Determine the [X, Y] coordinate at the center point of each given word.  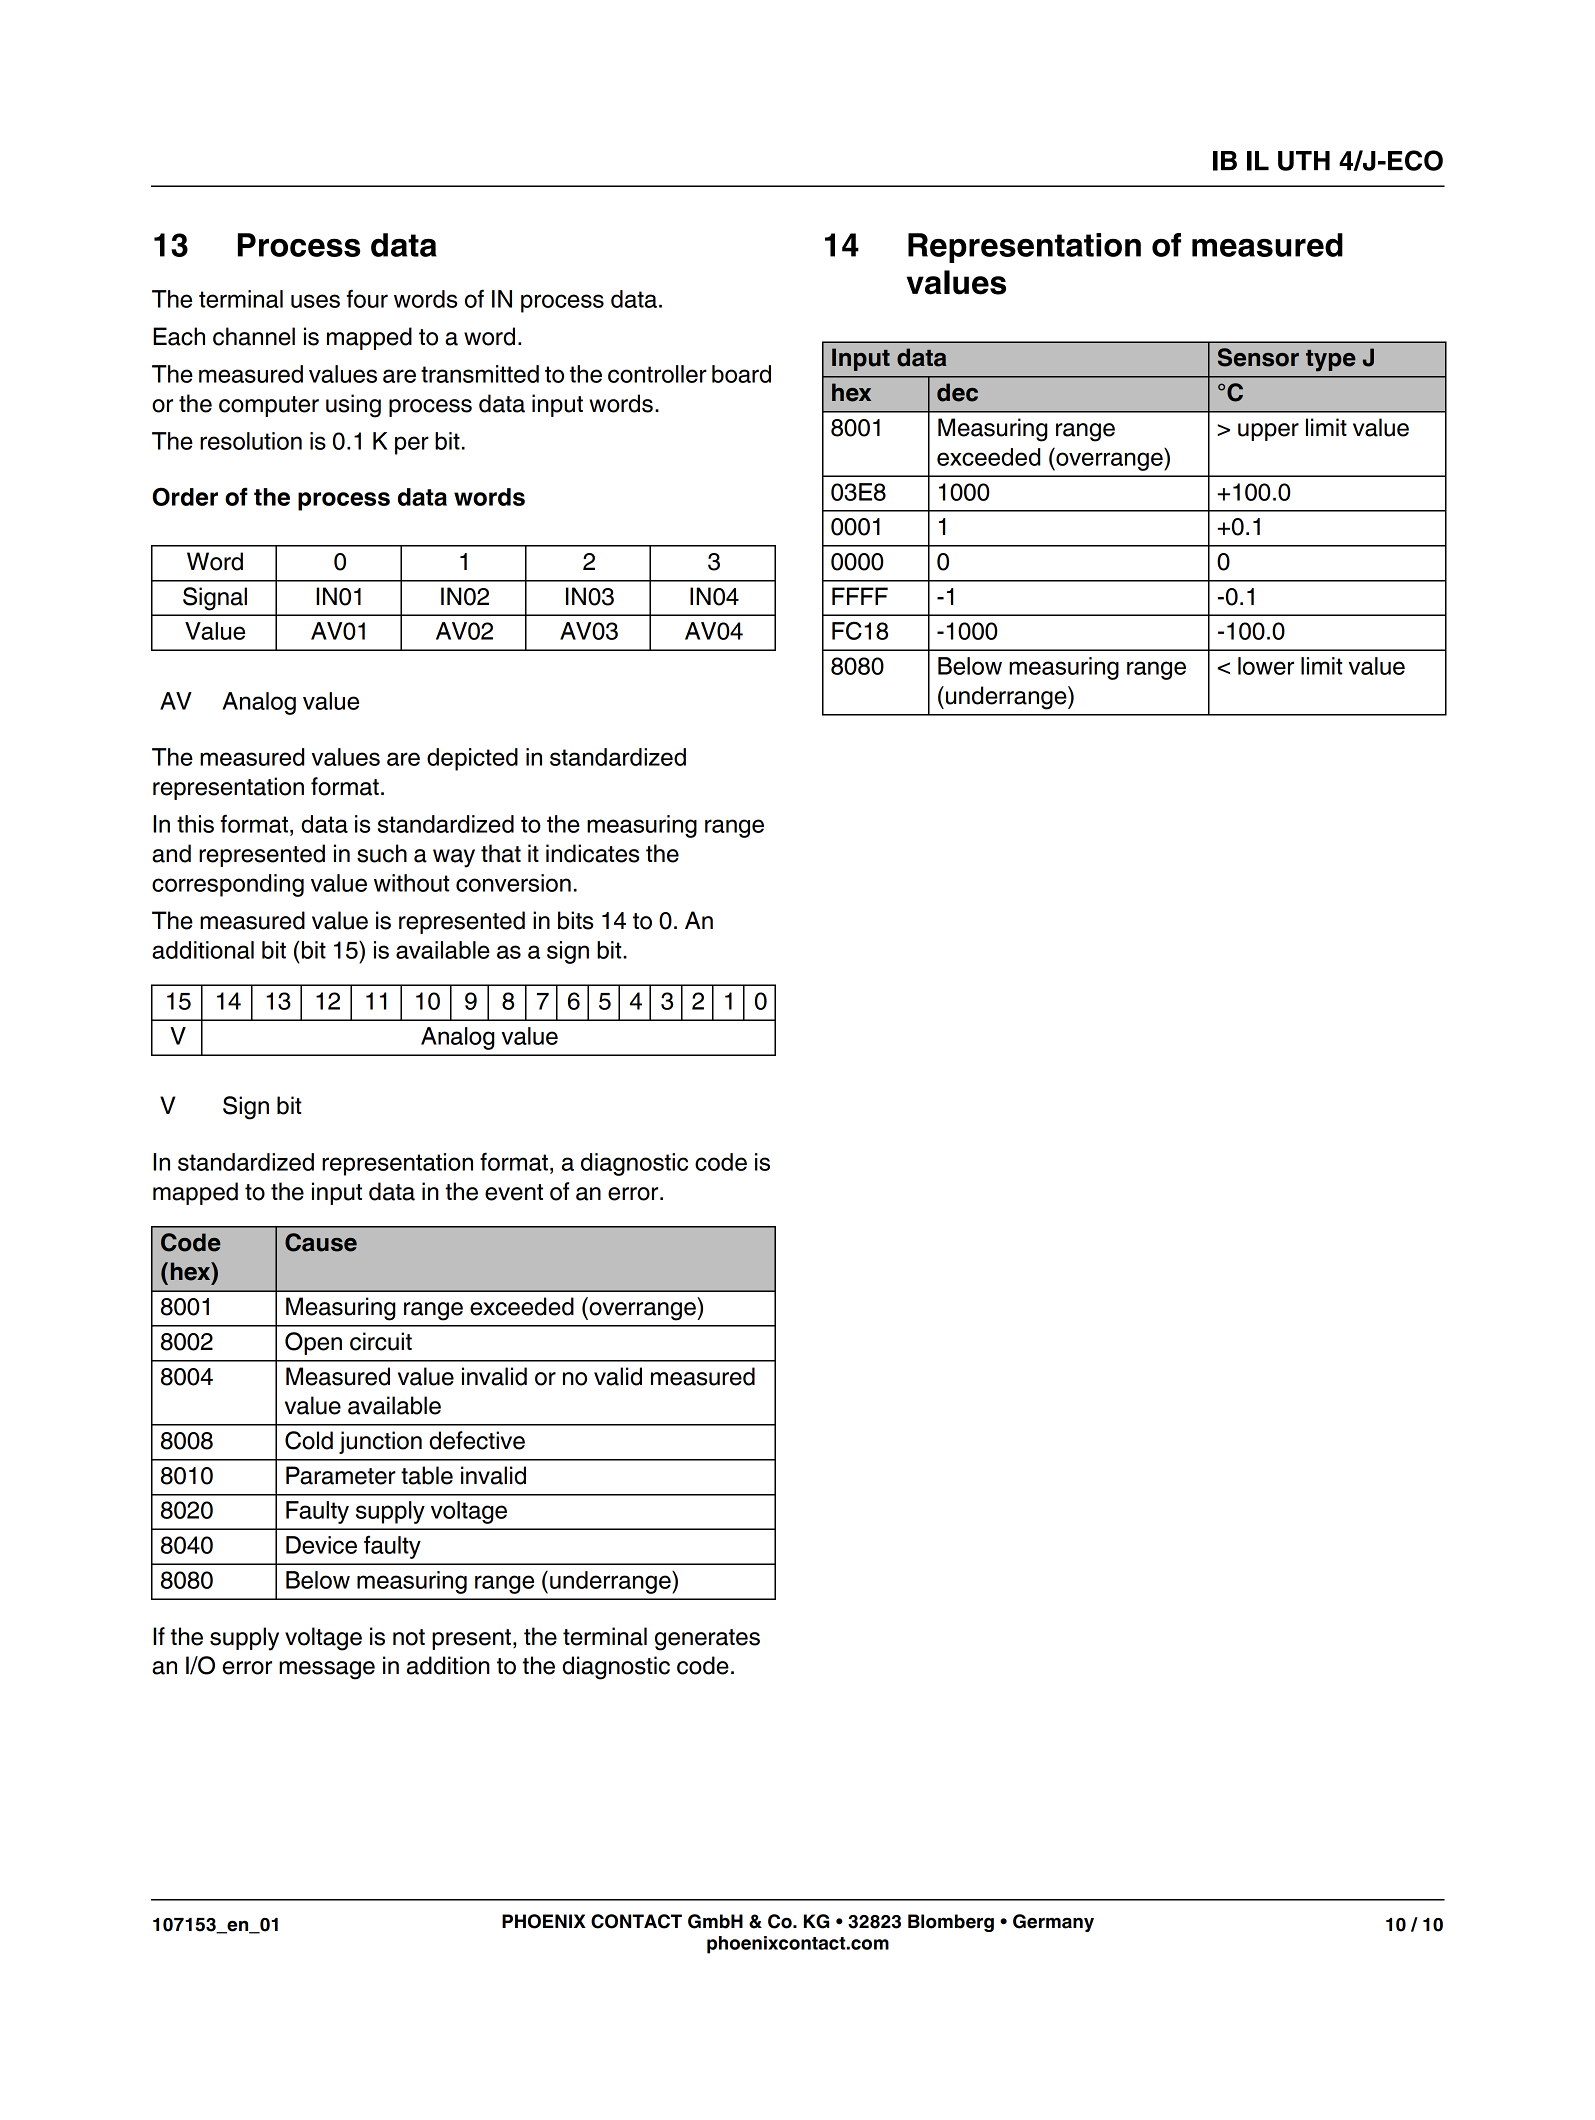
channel [254, 336]
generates [707, 1640]
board [741, 374]
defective [477, 1440]
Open [313, 1343]
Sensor [1258, 357]
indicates [592, 853]
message [327, 1670]
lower [1266, 666]
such [382, 853]
